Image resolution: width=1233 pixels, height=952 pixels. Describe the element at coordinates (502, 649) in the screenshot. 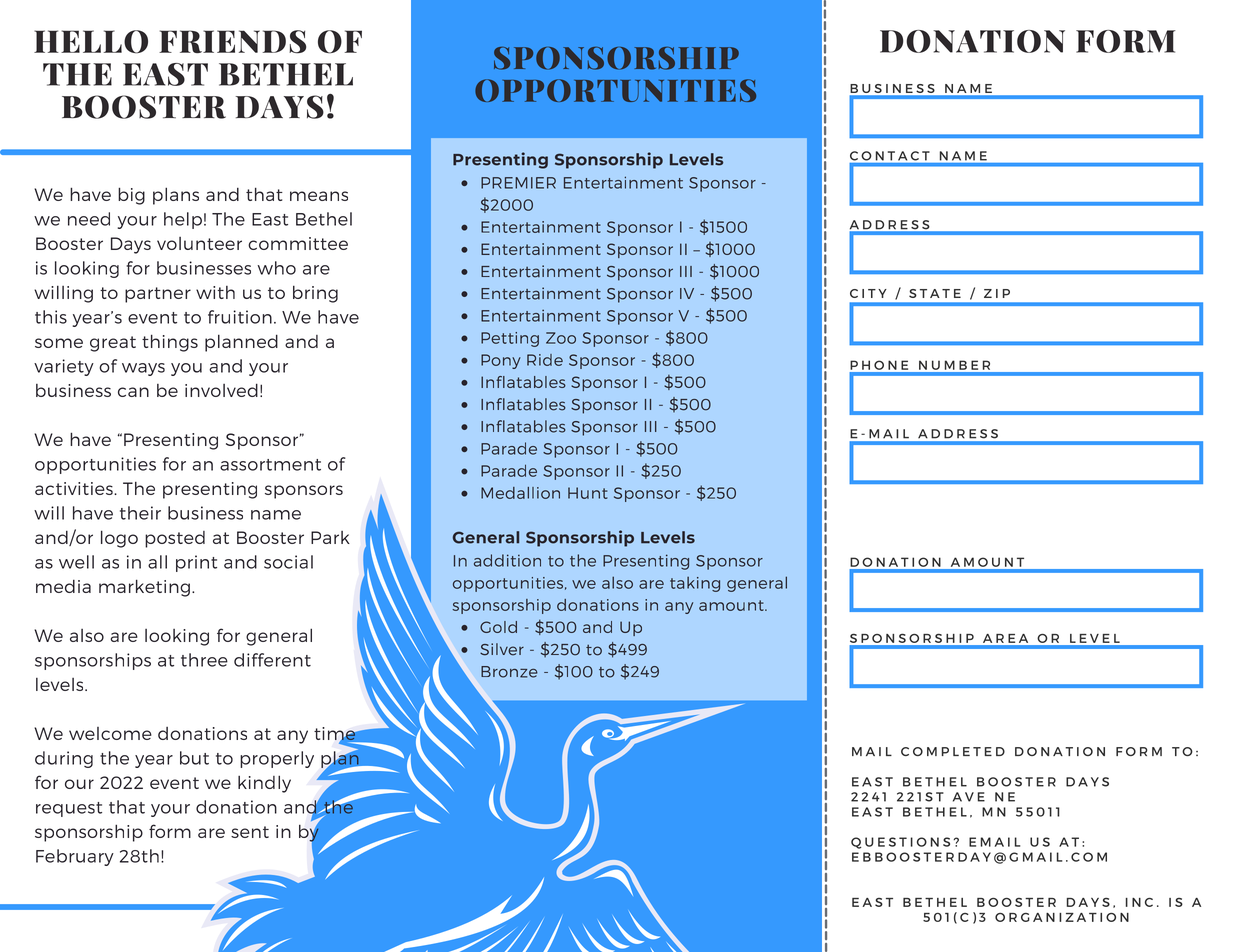

I see `Silver` at that location.
